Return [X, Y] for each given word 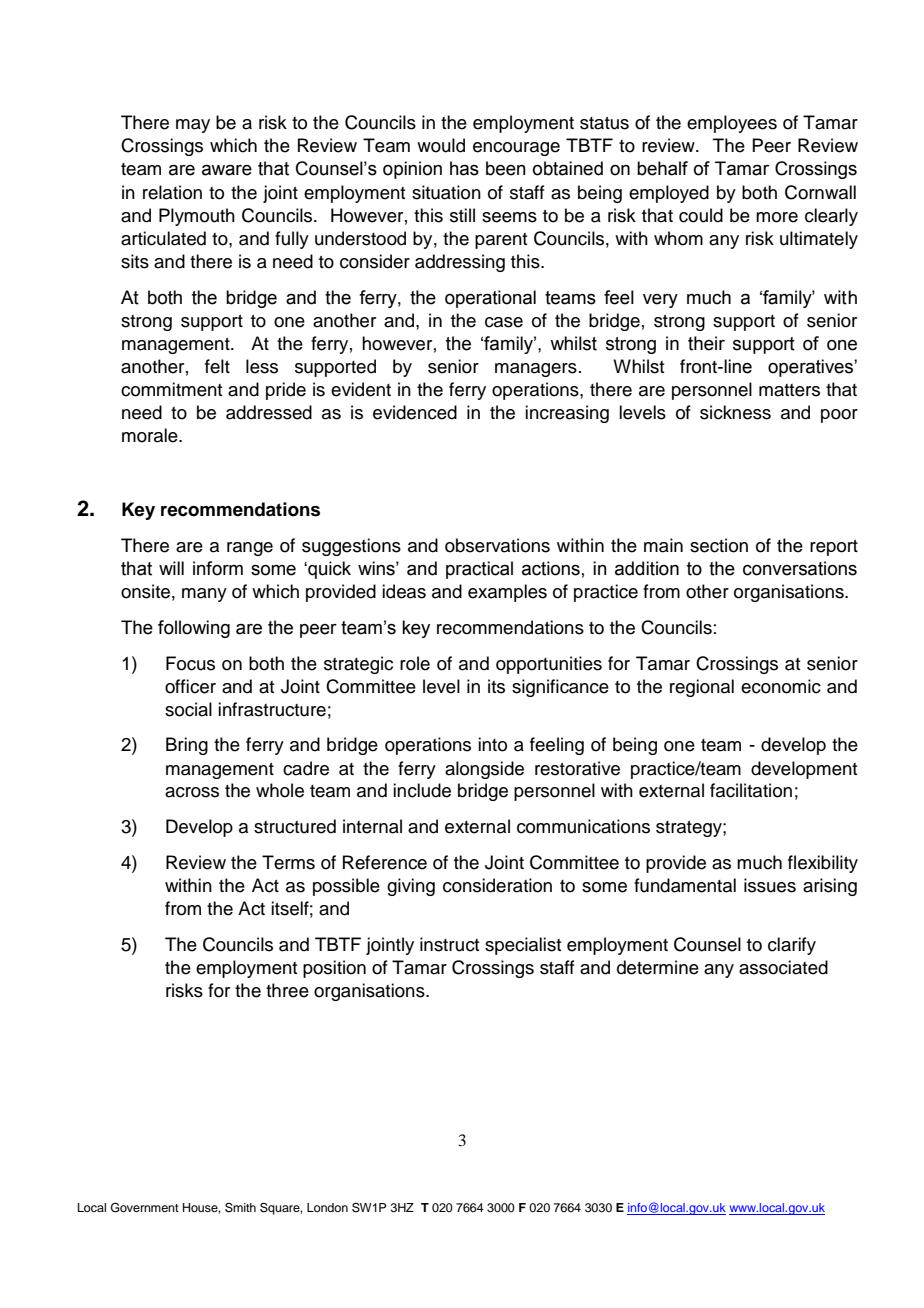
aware [227, 170]
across [192, 792]
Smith [240, 1208]
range [250, 549]
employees [732, 124]
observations [497, 545]
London [327, 1207]
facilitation [751, 790]
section [719, 545]
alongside [484, 770]
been [506, 168]
